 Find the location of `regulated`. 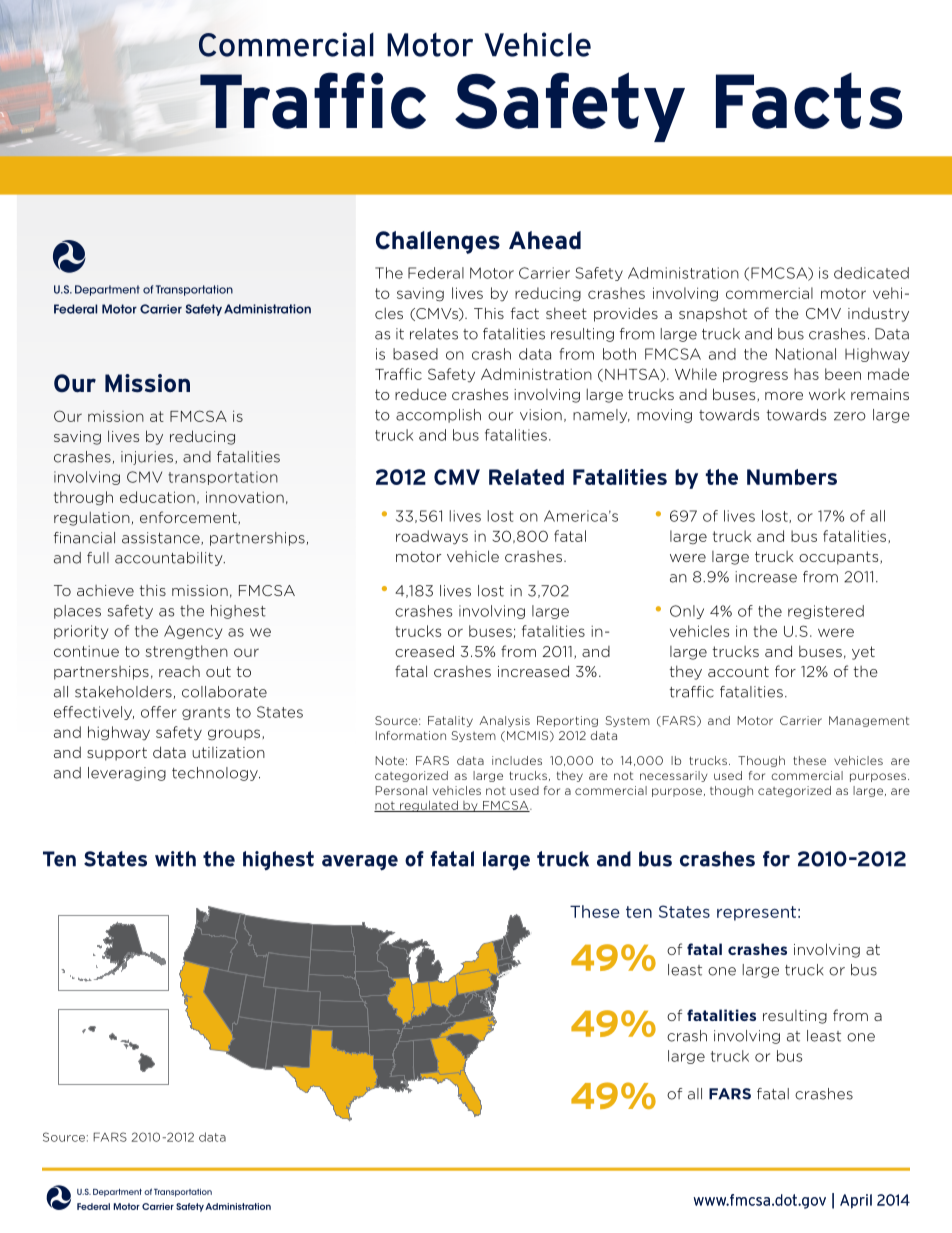

regulated is located at coordinates (429, 806).
